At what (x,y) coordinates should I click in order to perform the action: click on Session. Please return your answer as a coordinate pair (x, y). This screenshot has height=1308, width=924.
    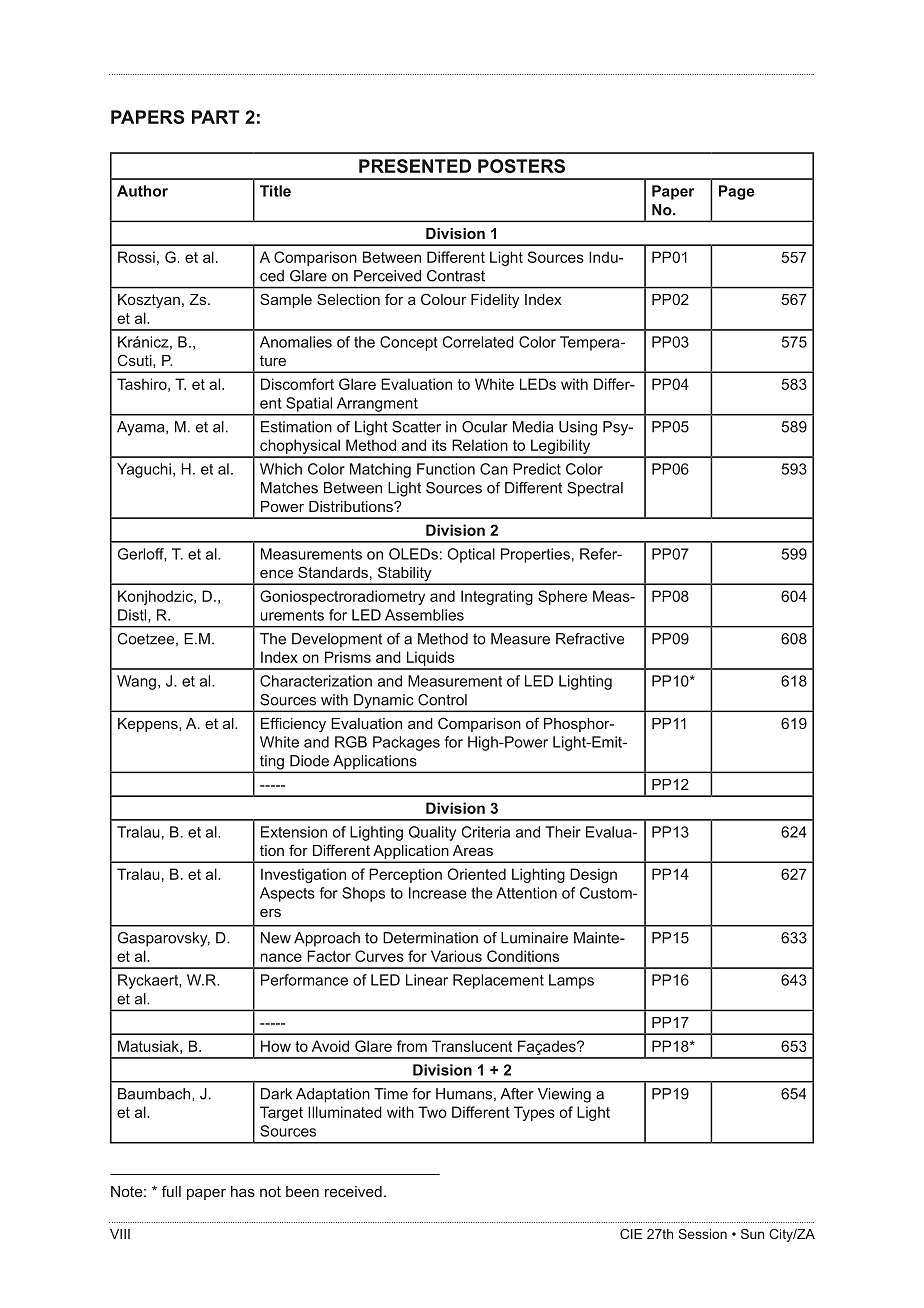
    Looking at the image, I should click on (702, 1234).
